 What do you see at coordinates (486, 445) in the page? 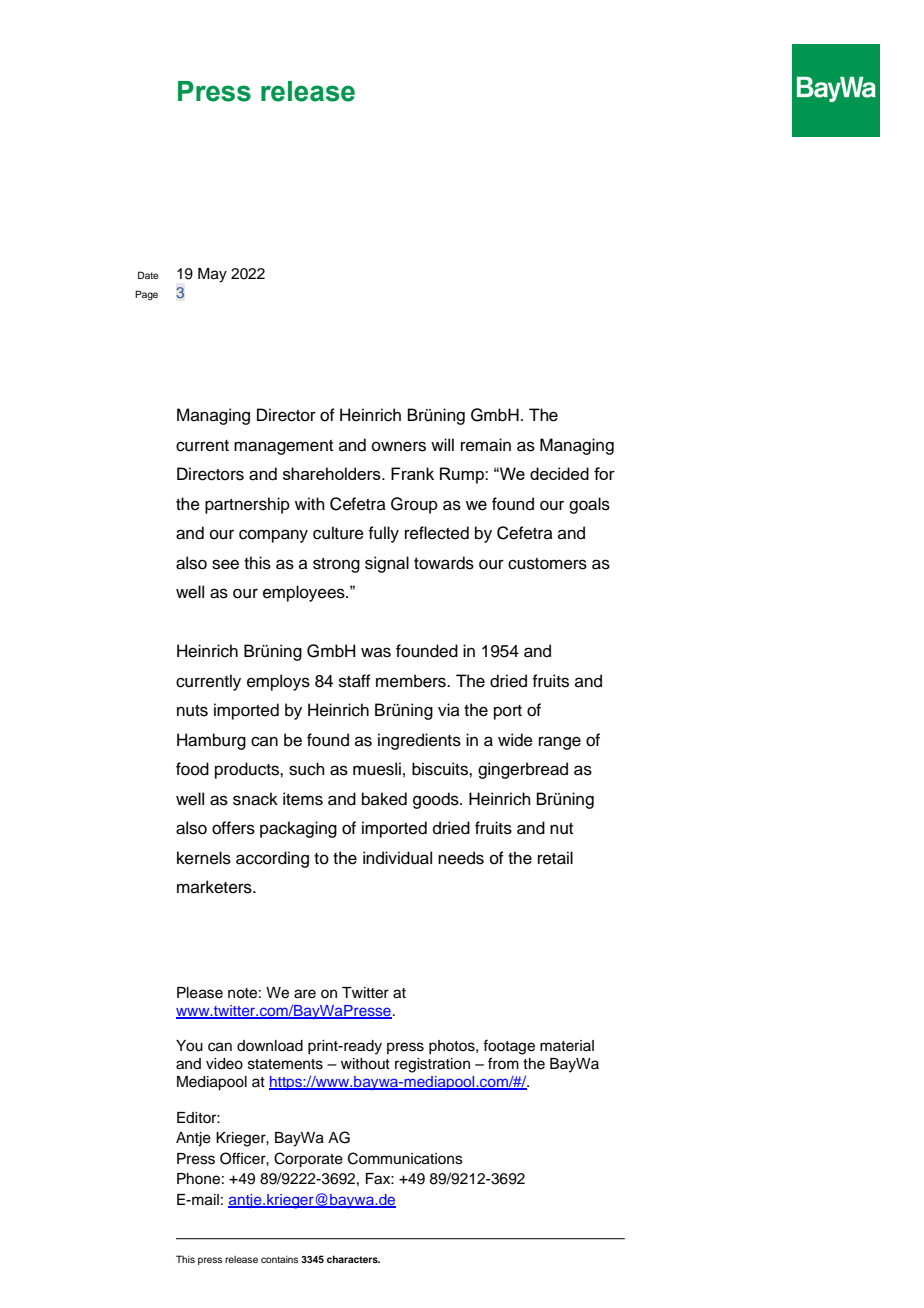
I see `remain` at bounding box center [486, 445].
